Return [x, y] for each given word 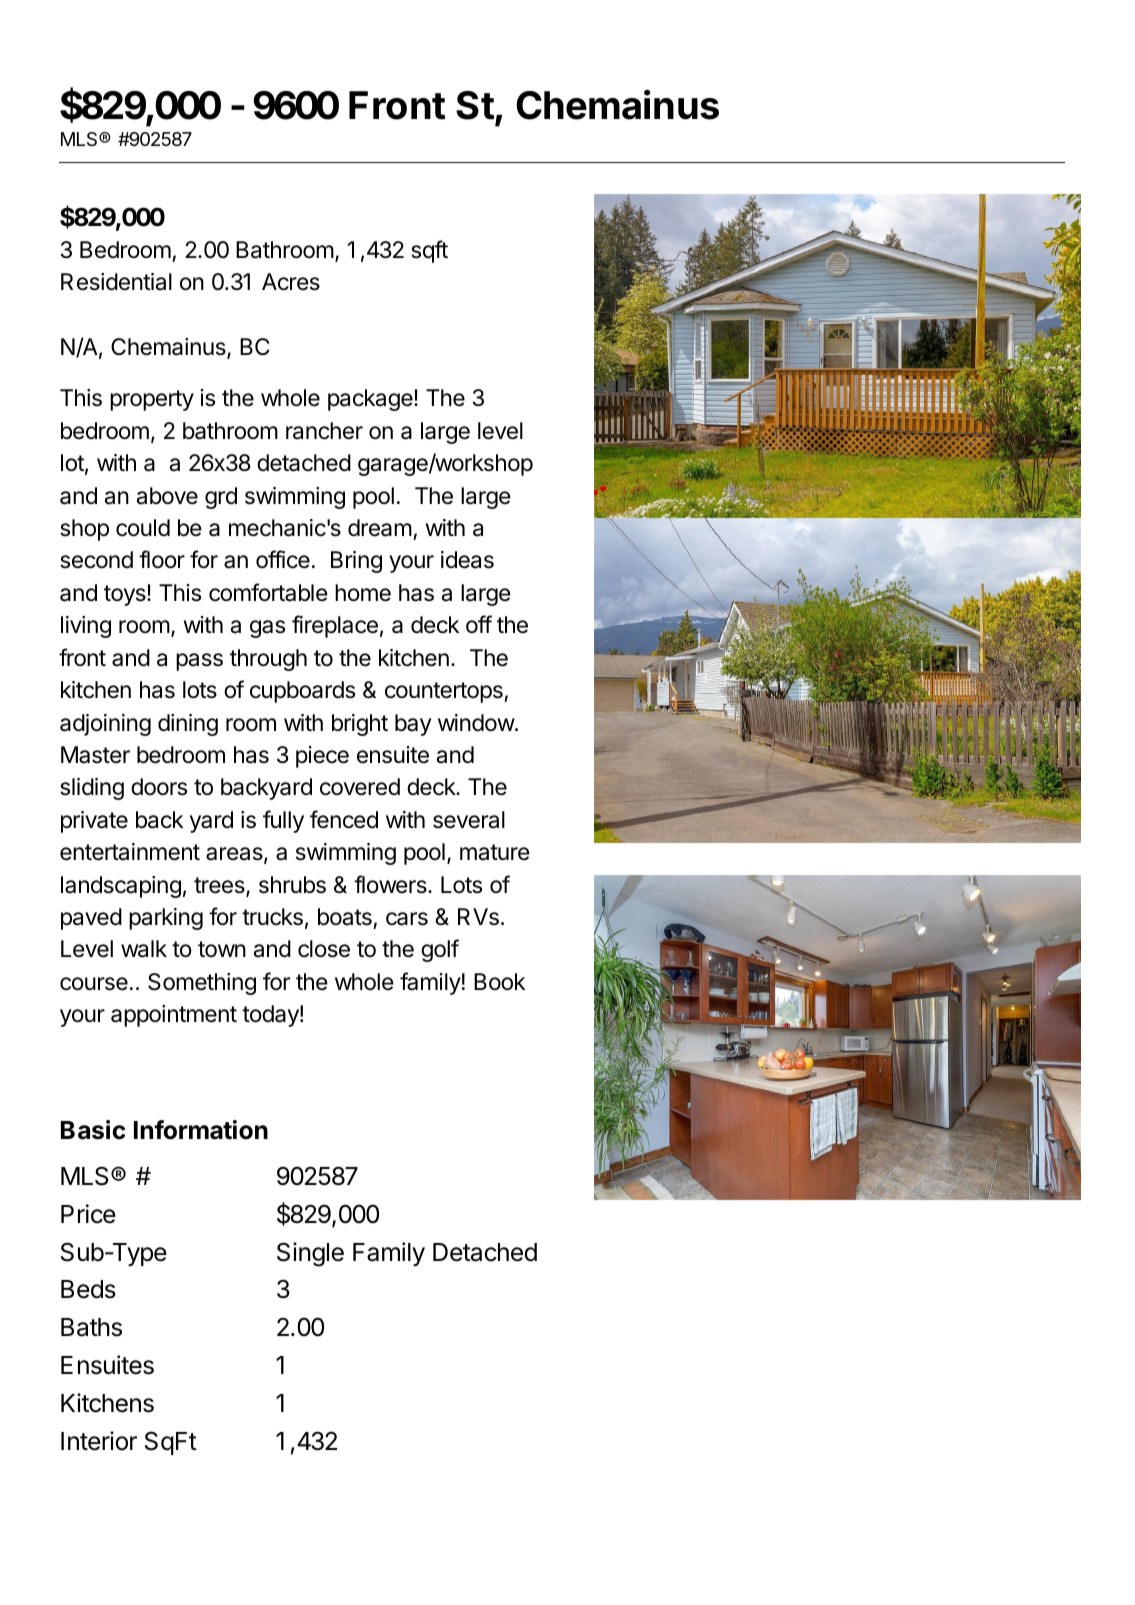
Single [310, 1254]
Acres [291, 282]
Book [499, 982]
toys [126, 595]
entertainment [130, 852]
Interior [99, 1441]
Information [201, 1130]
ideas [467, 560]
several [469, 820]
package [371, 400]
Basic [93, 1130]
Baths [91, 1327]
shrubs [292, 885]
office [283, 559]
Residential [116, 282]
